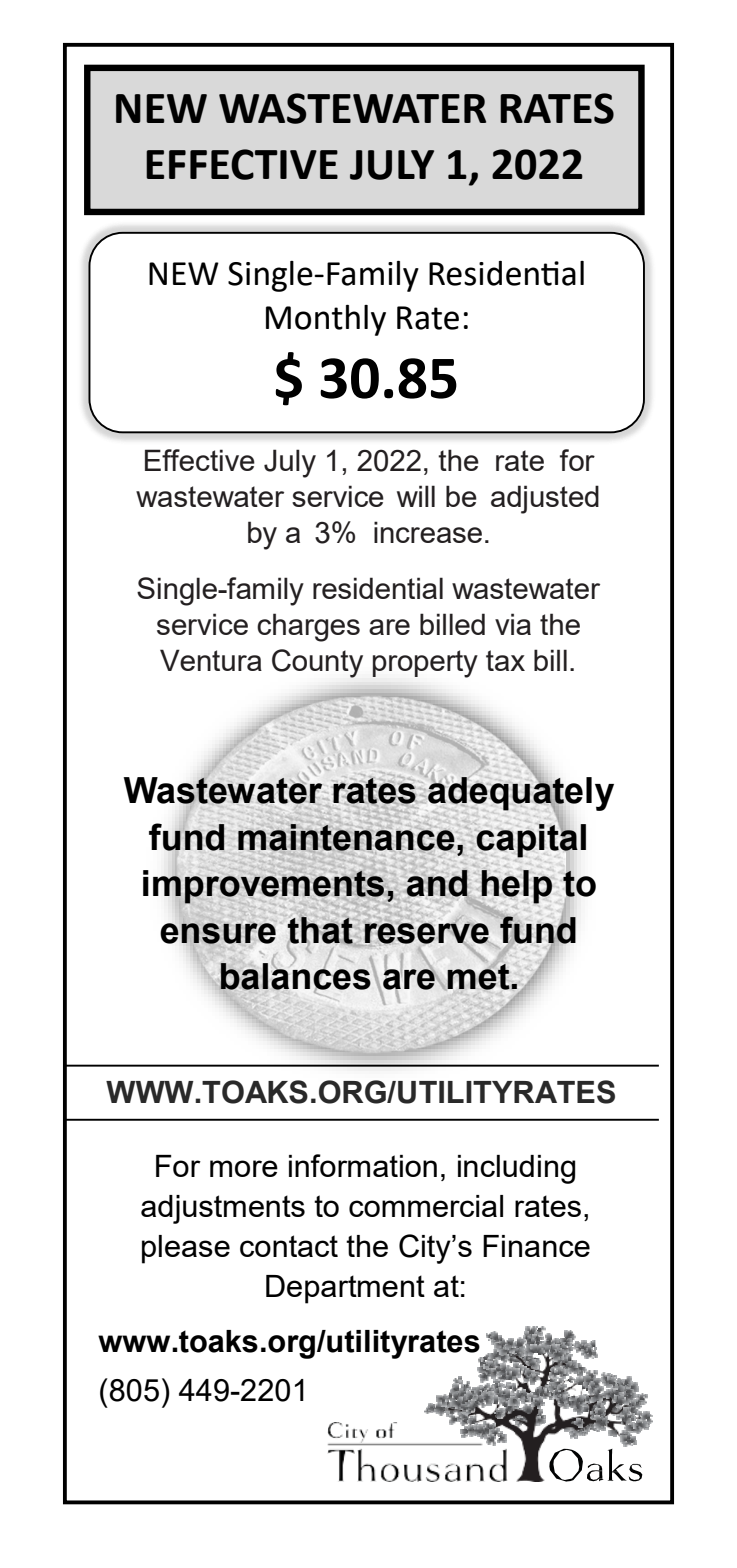  I want to click on improvements, so click(263, 887).
